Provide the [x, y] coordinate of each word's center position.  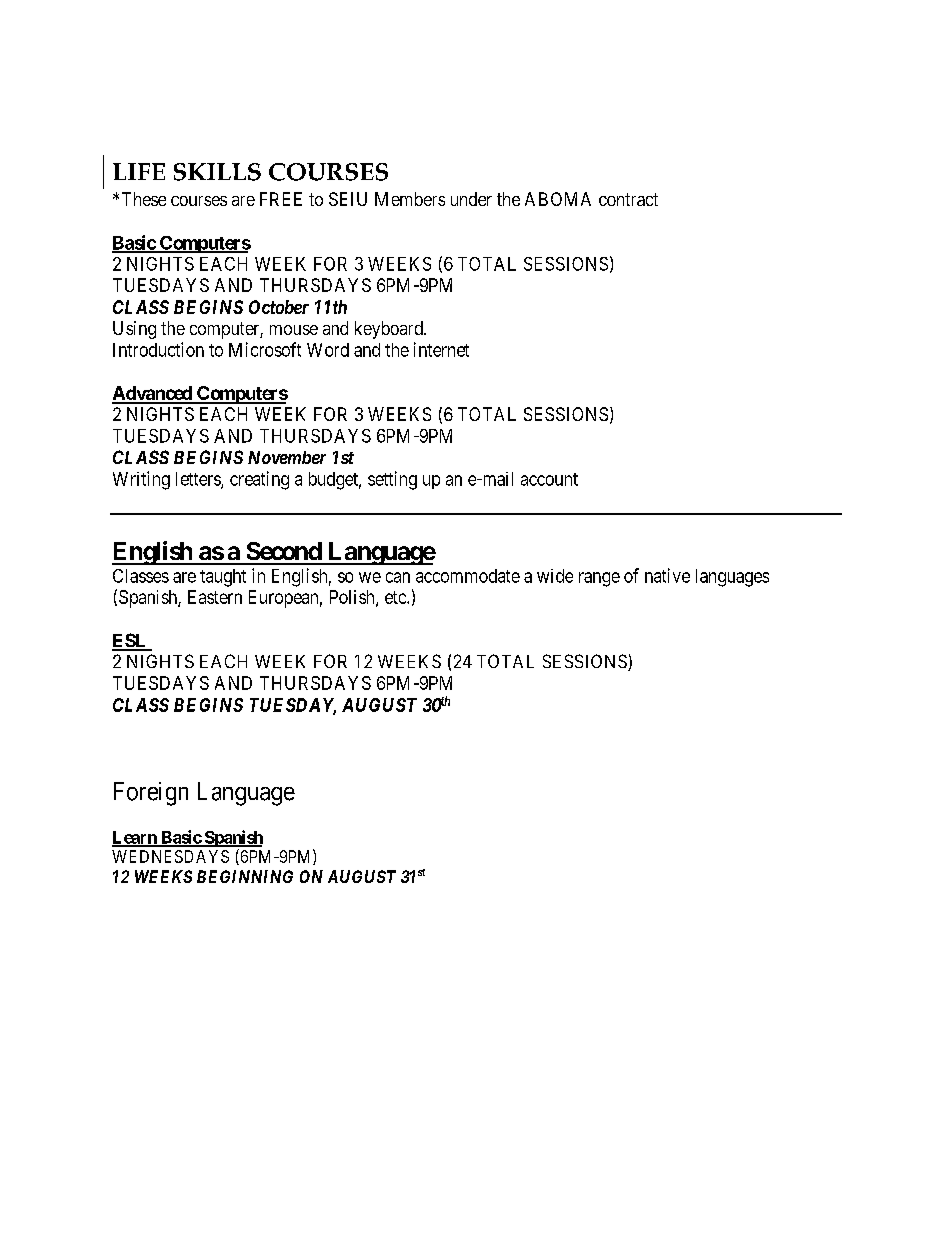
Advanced [153, 394]
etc [396, 597]
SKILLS [217, 172]
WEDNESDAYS [170, 856]
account [549, 479]
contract [628, 199]
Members [410, 199]
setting [392, 480]
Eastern [215, 597]
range [599, 579]
